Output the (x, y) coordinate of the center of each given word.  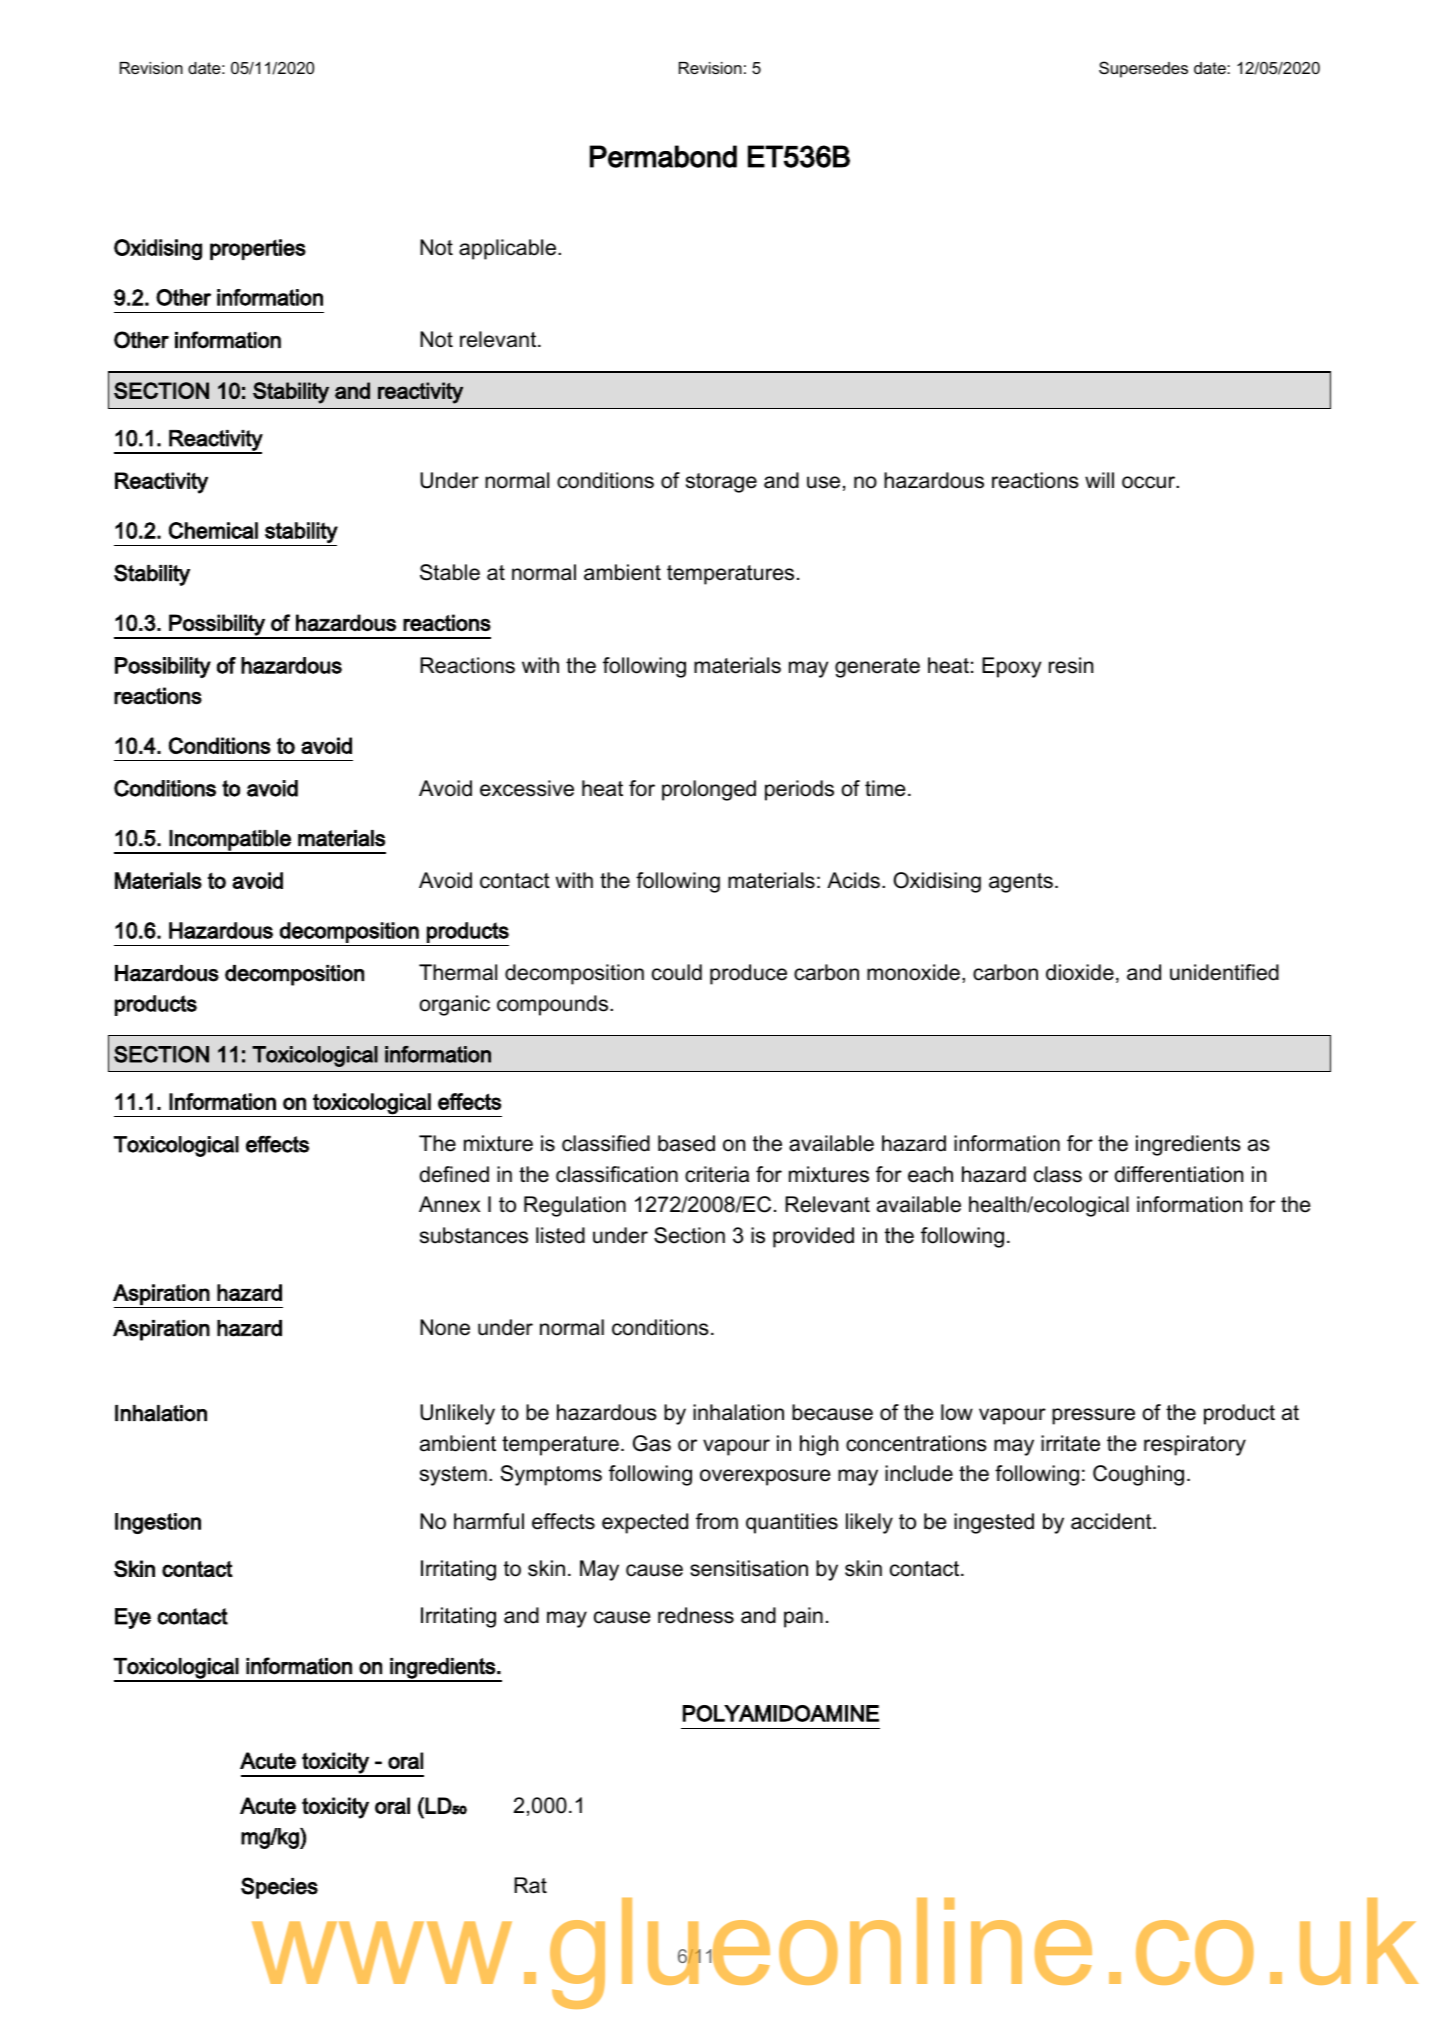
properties (258, 249)
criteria (717, 1174)
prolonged (709, 790)
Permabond (663, 156)
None (445, 1327)
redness (696, 1615)
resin (1071, 665)
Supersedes (1143, 69)
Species (279, 1888)
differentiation (1178, 1174)
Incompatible (230, 841)
